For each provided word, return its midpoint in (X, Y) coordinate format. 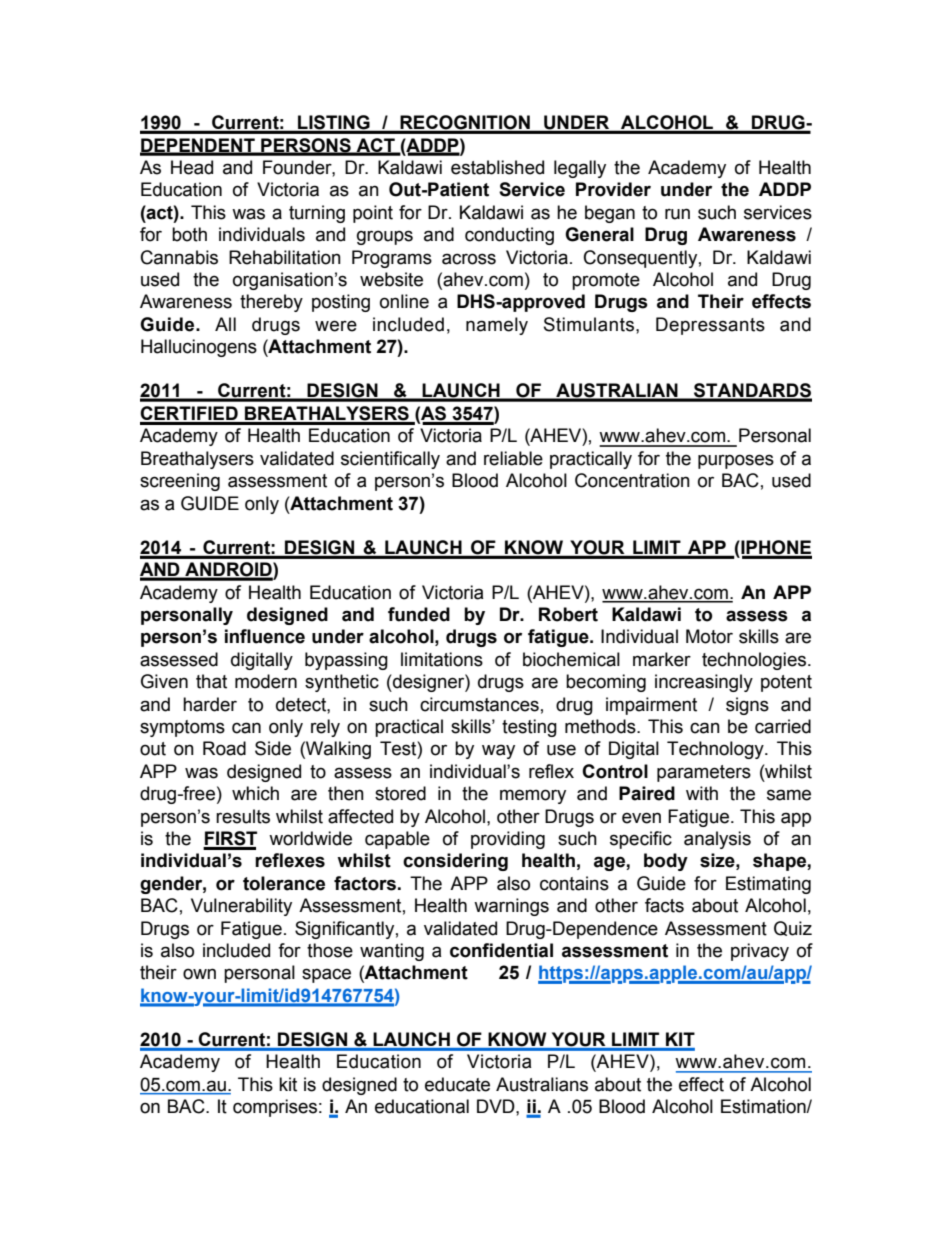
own (199, 974)
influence (265, 636)
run (677, 214)
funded (419, 614)
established (497, 167)
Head (192, 167)
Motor (709, 636)
